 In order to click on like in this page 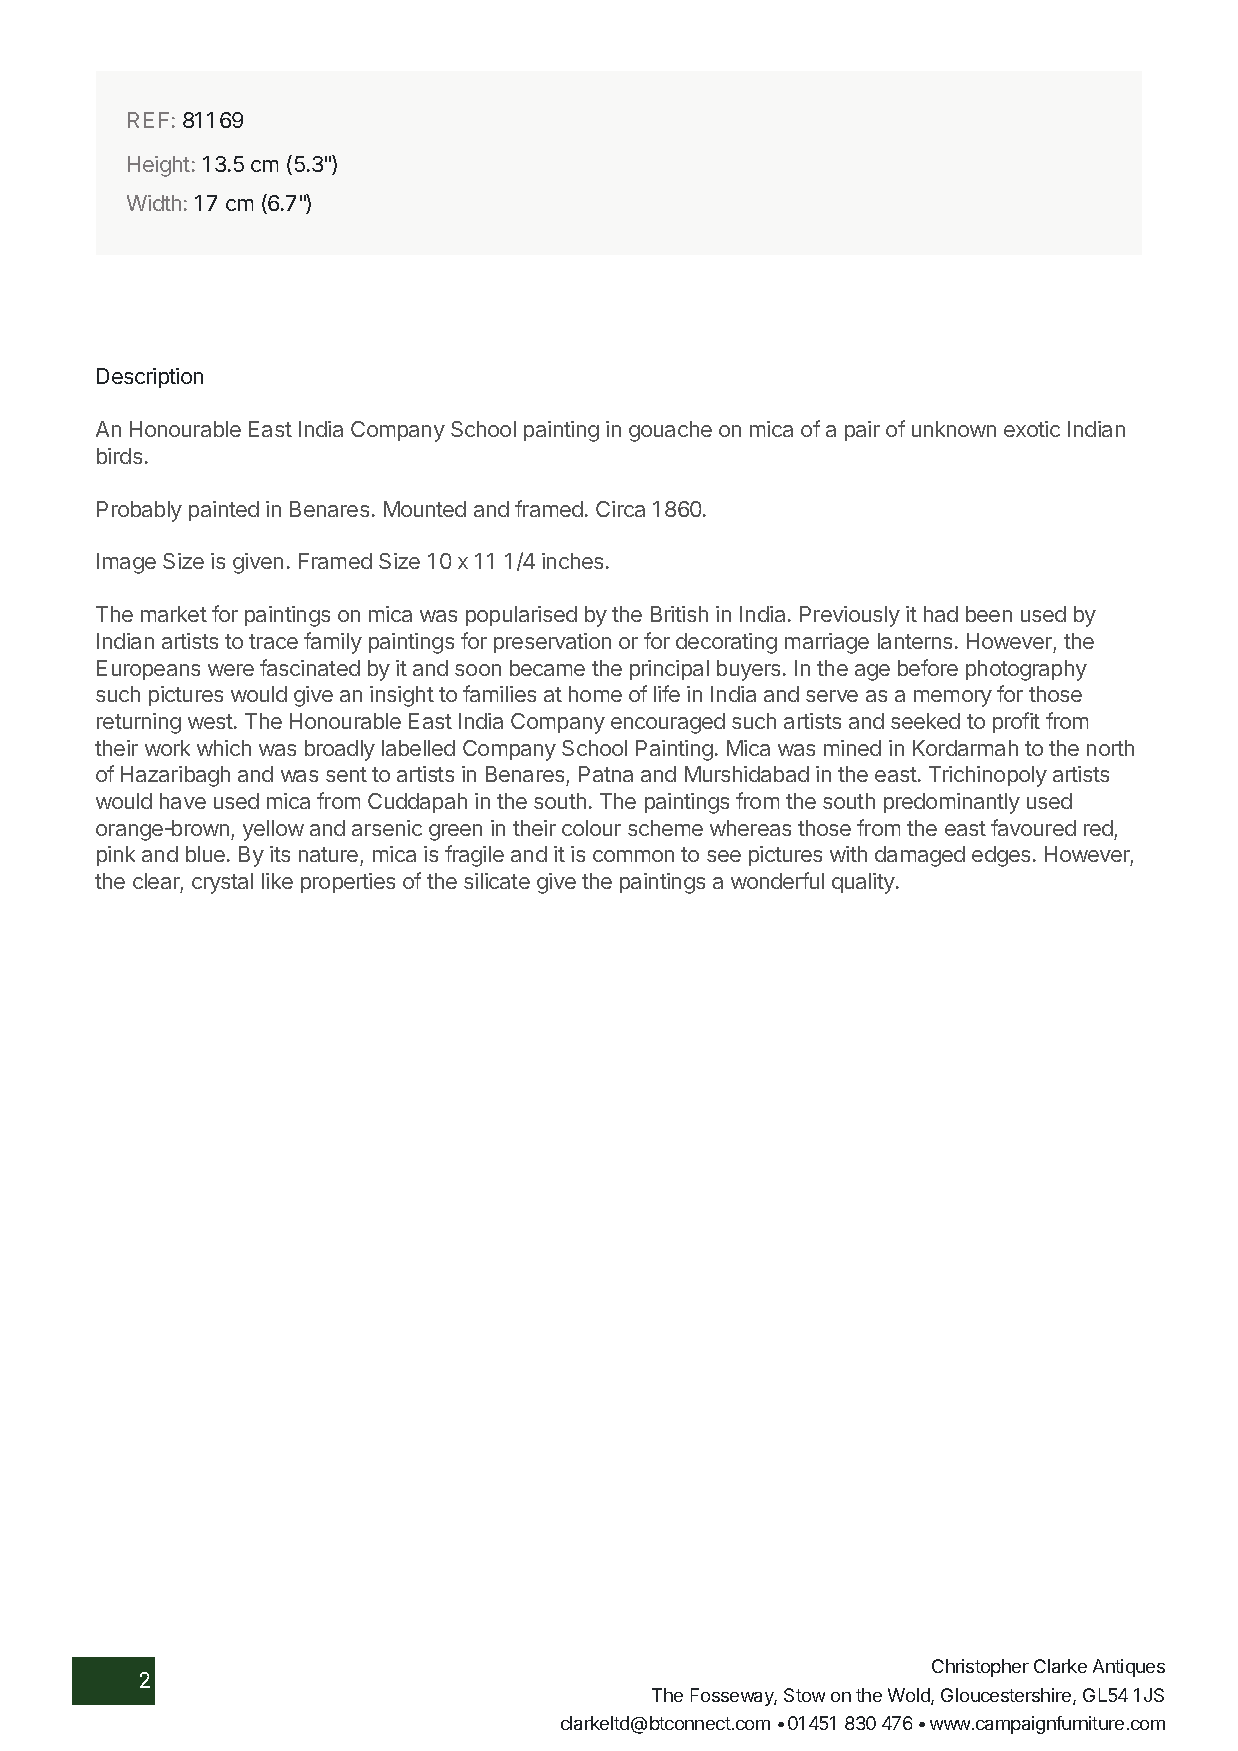, I will do `click(277, 881)`.
